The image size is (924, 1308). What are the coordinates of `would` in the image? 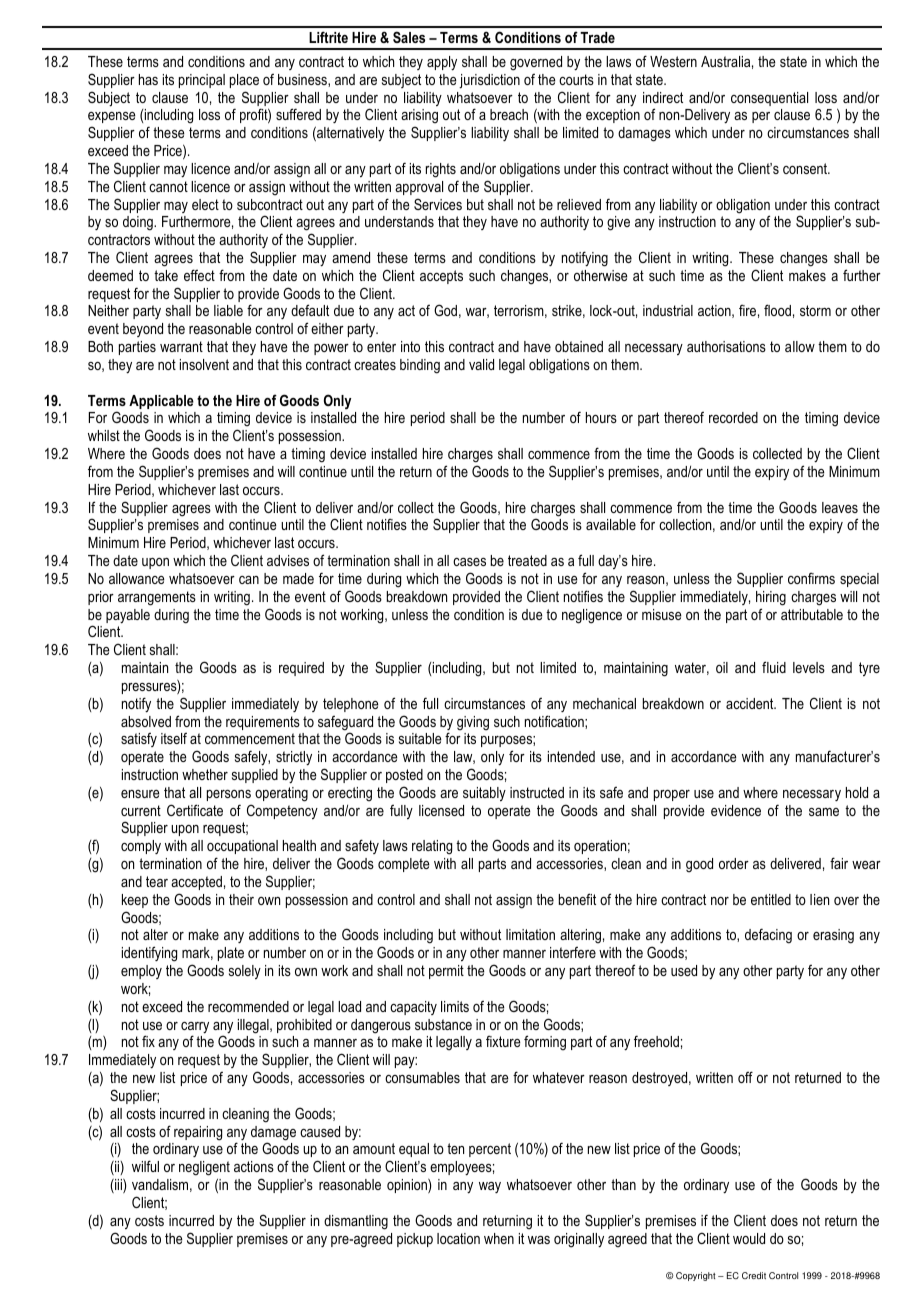 It's located at (749, 1238).
